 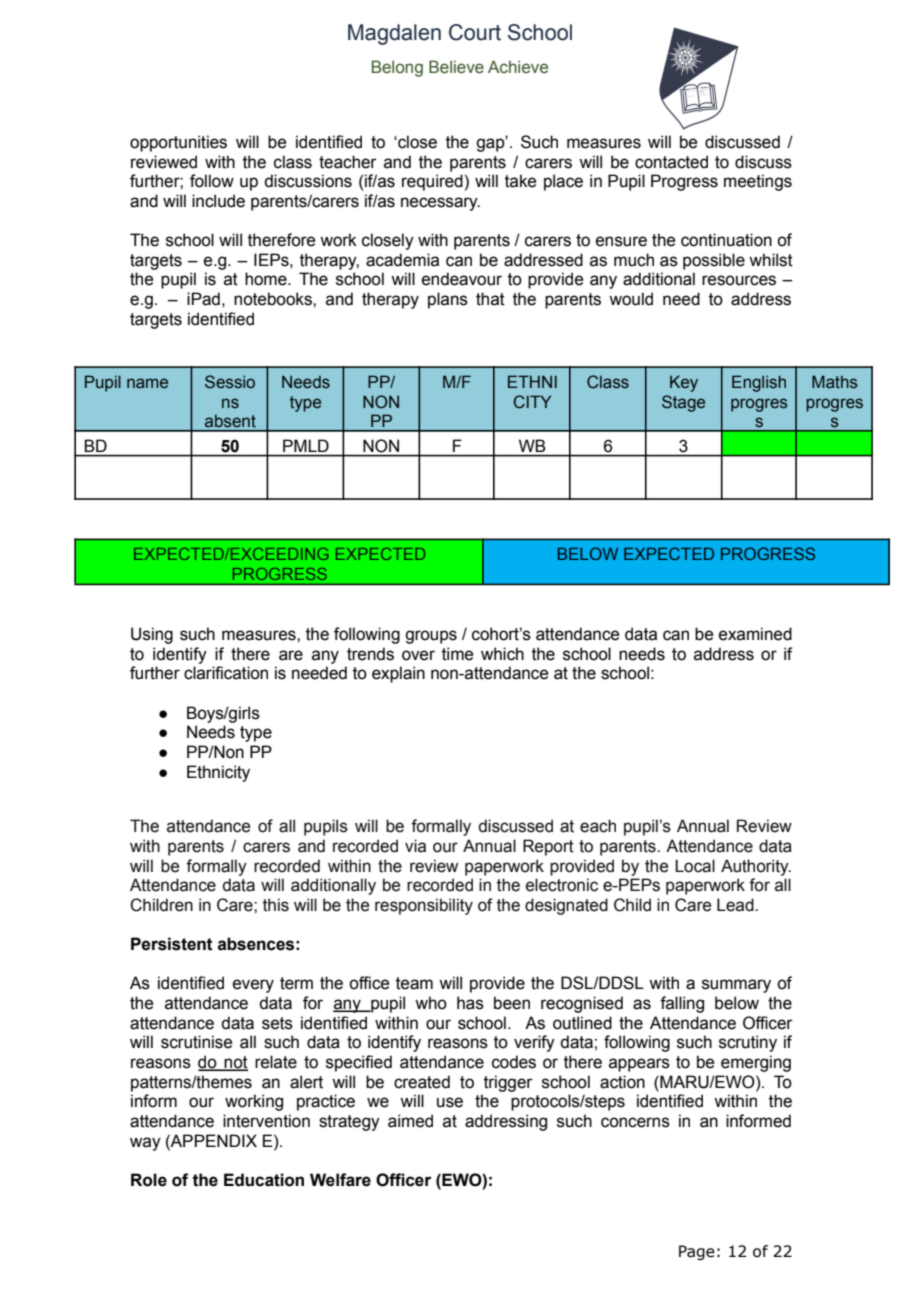 What do you see at coordinates (759, 383) in the screenshot?
I see `English` at bounding box center [759, 383].
